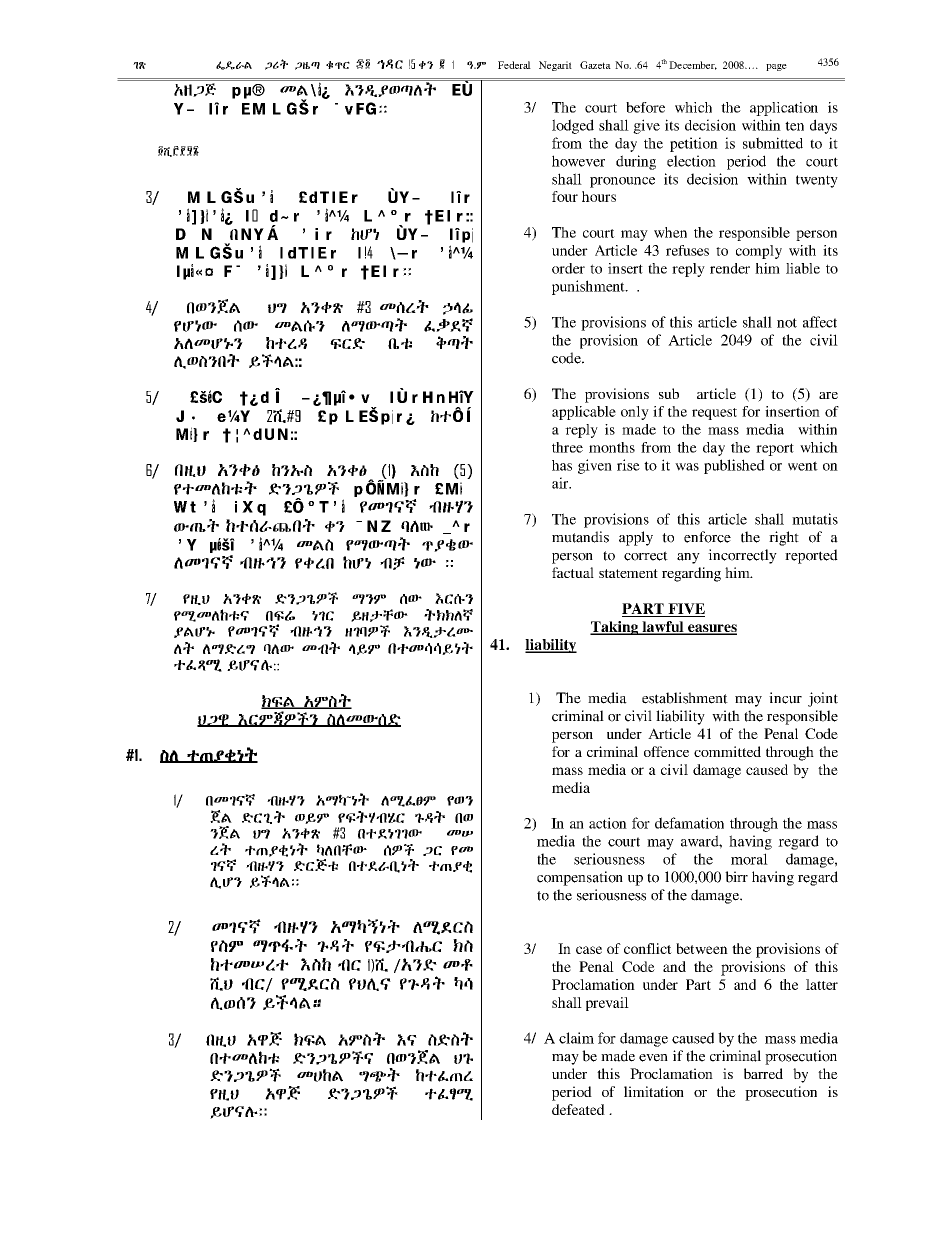 The height and width of the screenshot is (1233, 952). I want to click on not, so click(787, 323).
